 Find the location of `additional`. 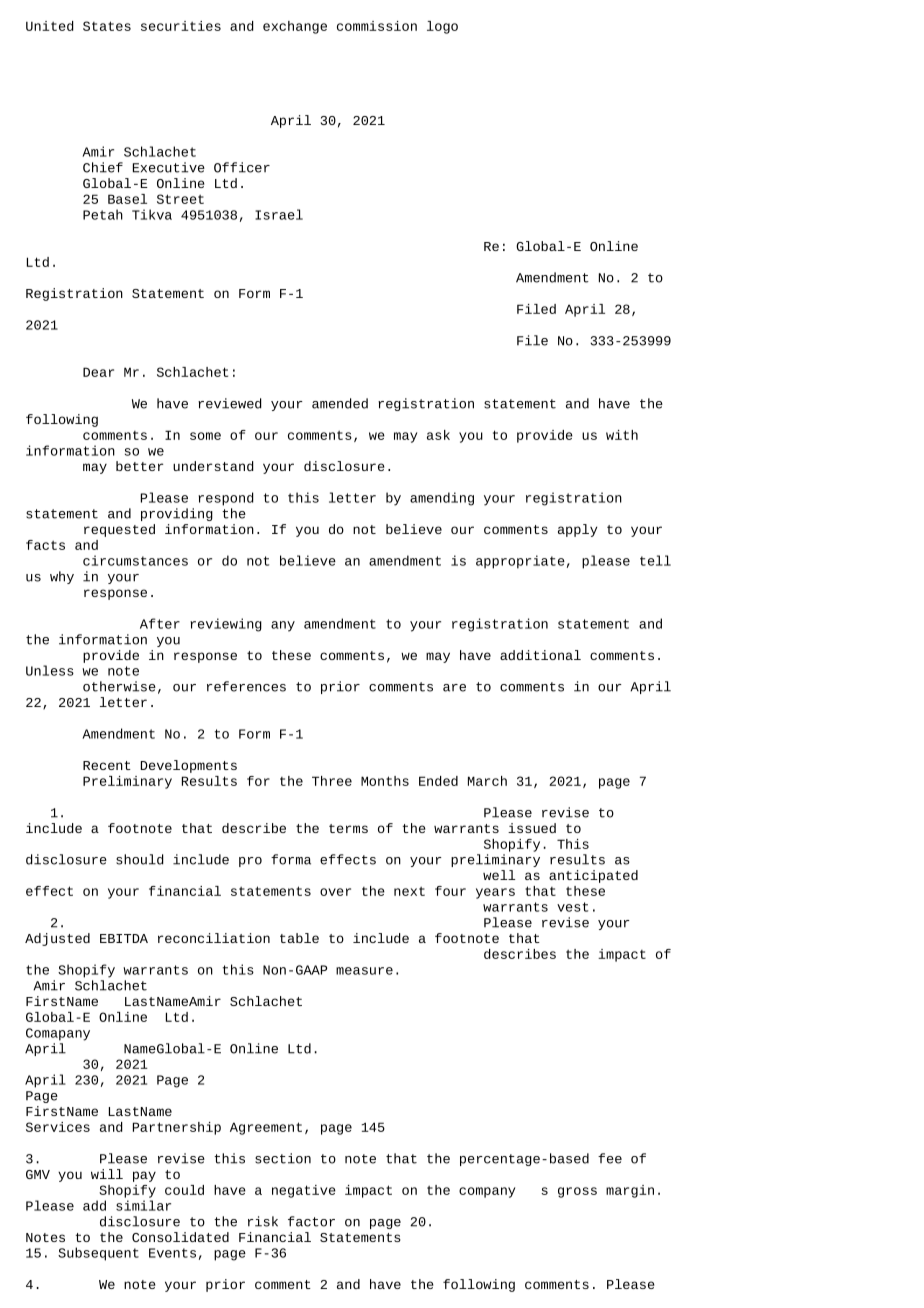

additional is located at coordinates (540, 655).
